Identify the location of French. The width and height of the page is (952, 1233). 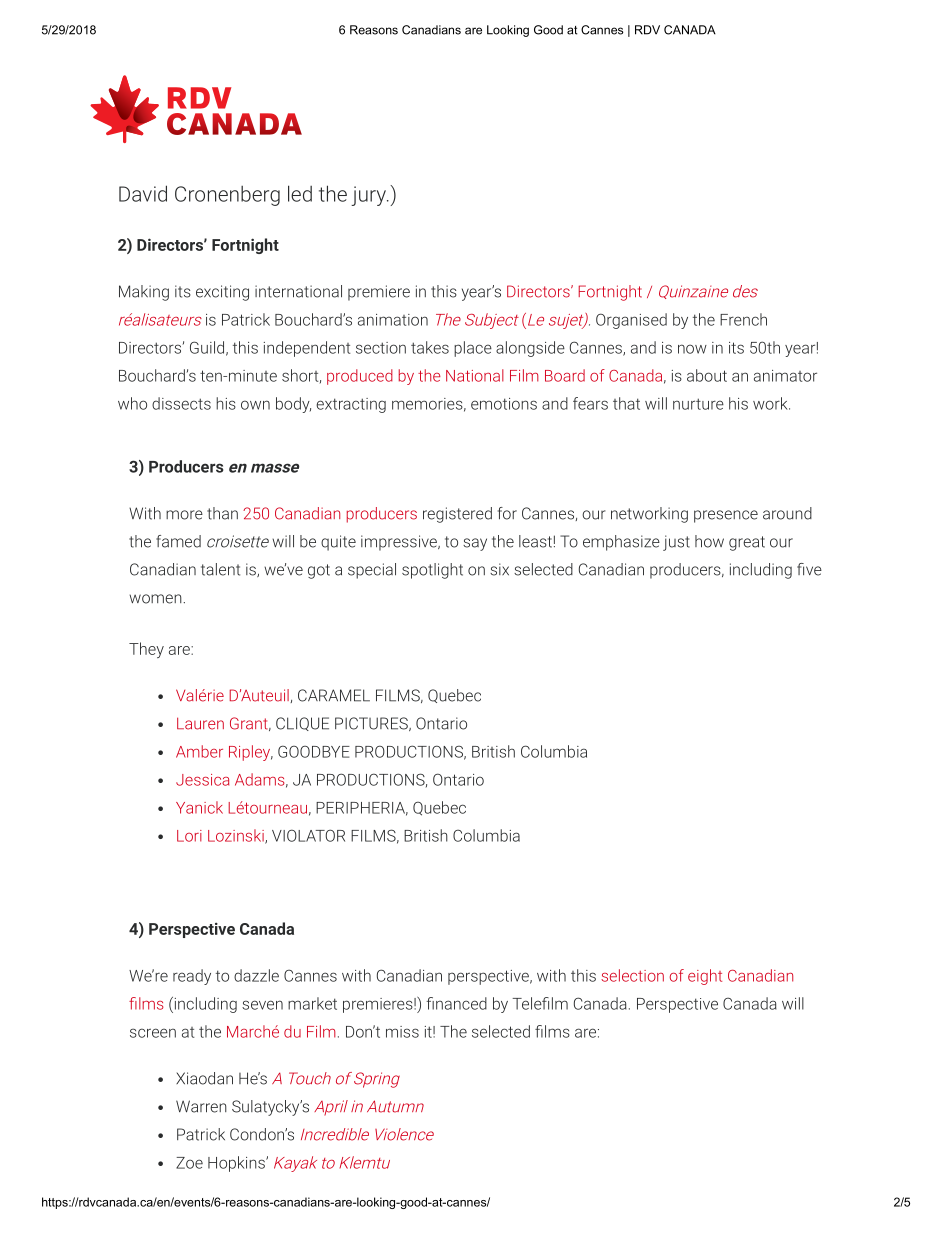
(743, 319).
